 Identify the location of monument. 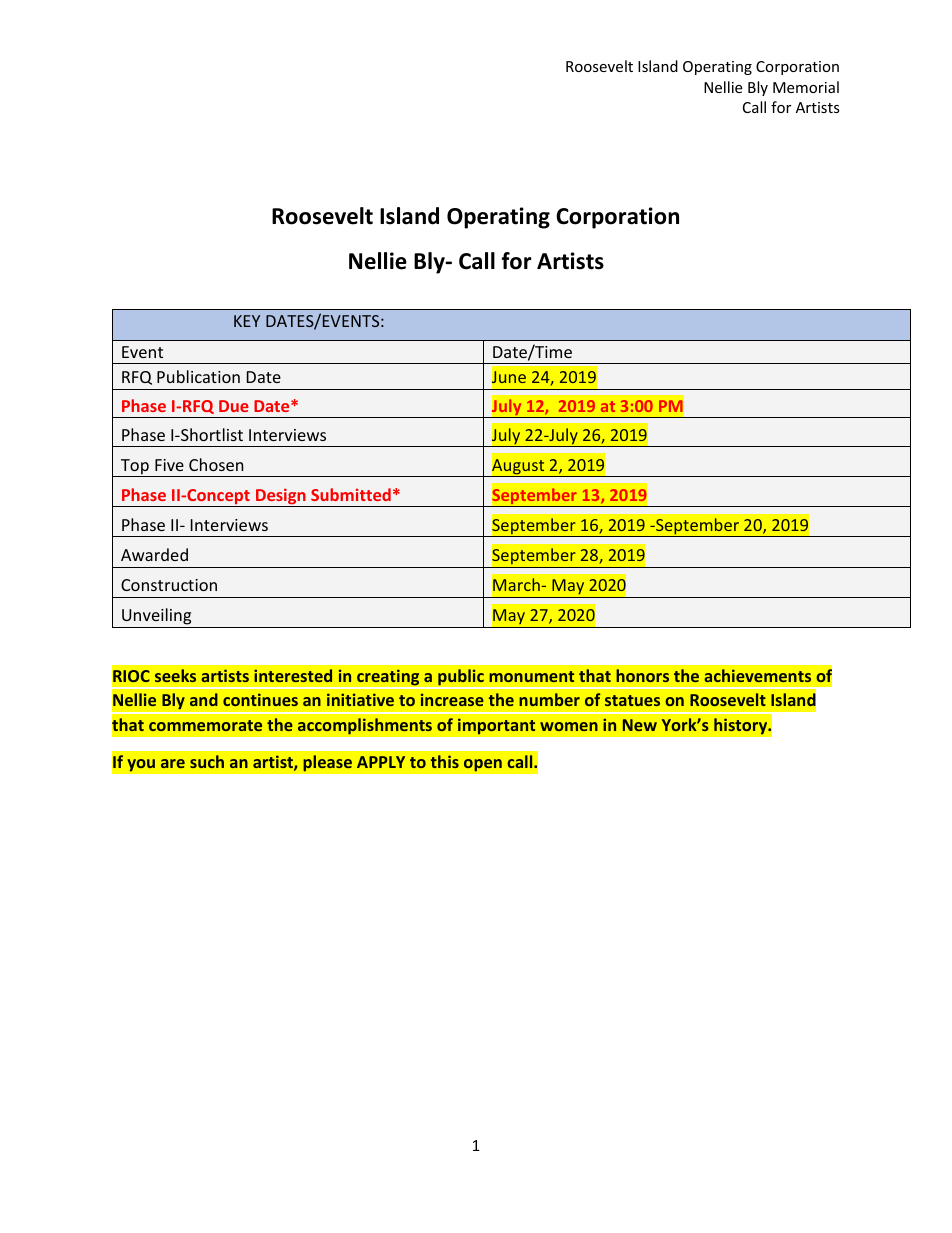
(531, 676).
